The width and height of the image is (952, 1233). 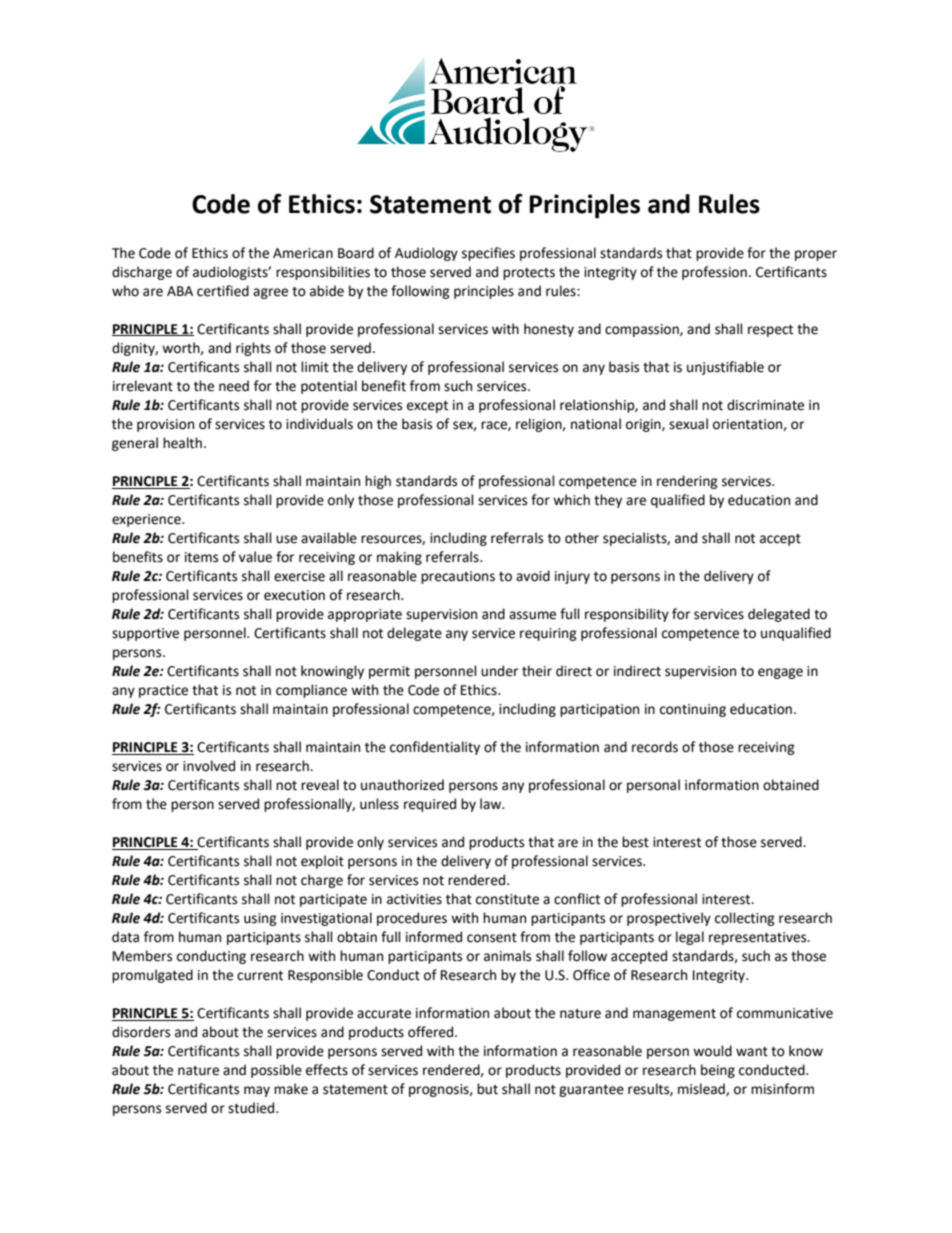 What do you see at coordinates (223, 291) in the image?
I see `certified` at bounding box center [223, 291].
